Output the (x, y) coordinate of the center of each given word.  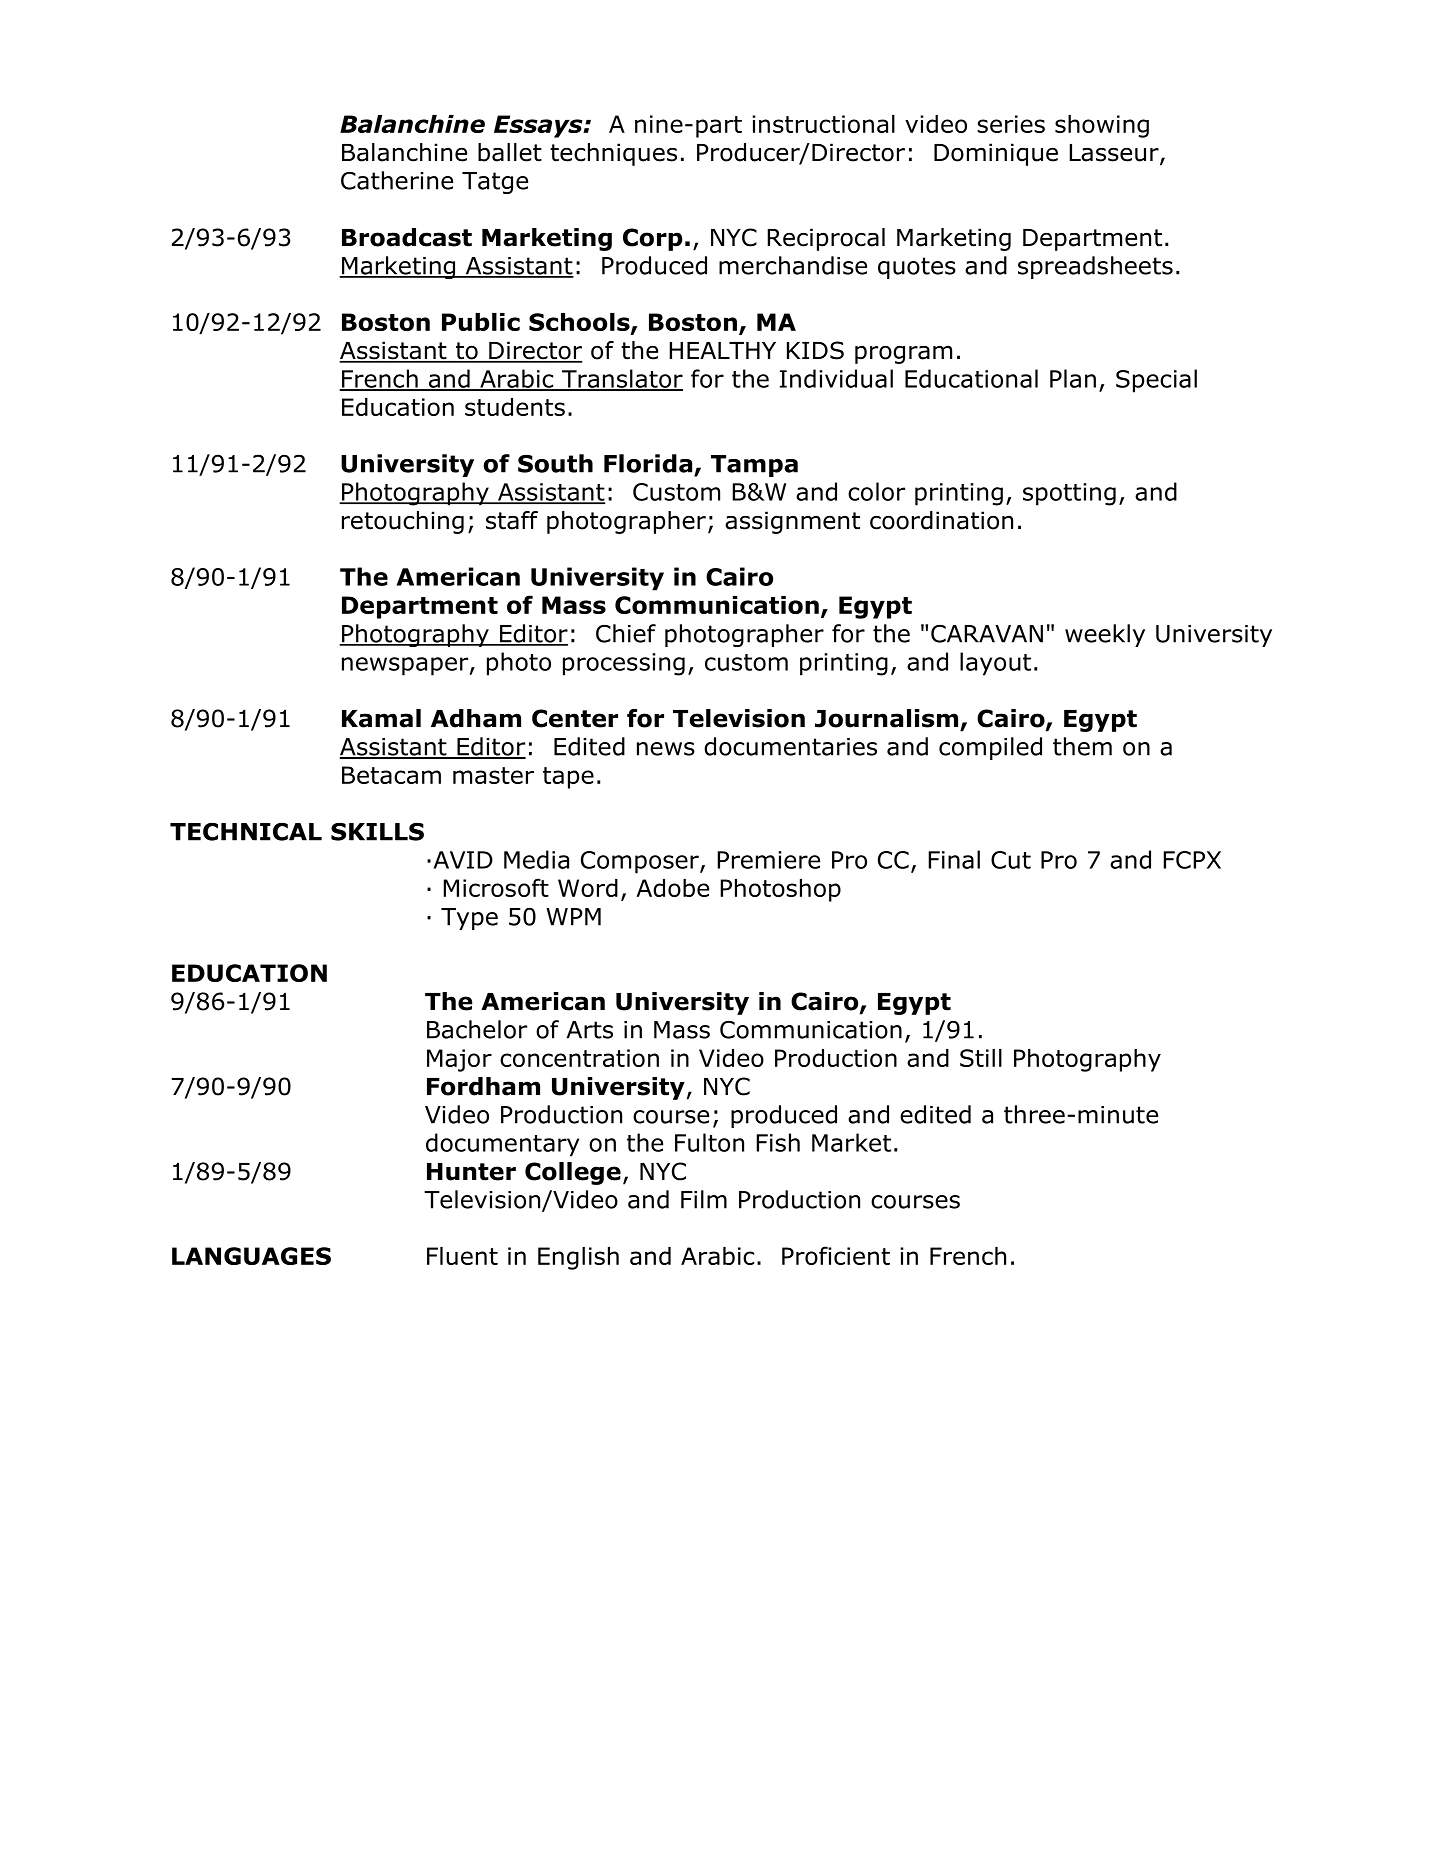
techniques (613, 154)
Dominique (996, 154)
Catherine (397, 180)
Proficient (836, 1255)
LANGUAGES (251, 1256)
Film (704, 1199)
